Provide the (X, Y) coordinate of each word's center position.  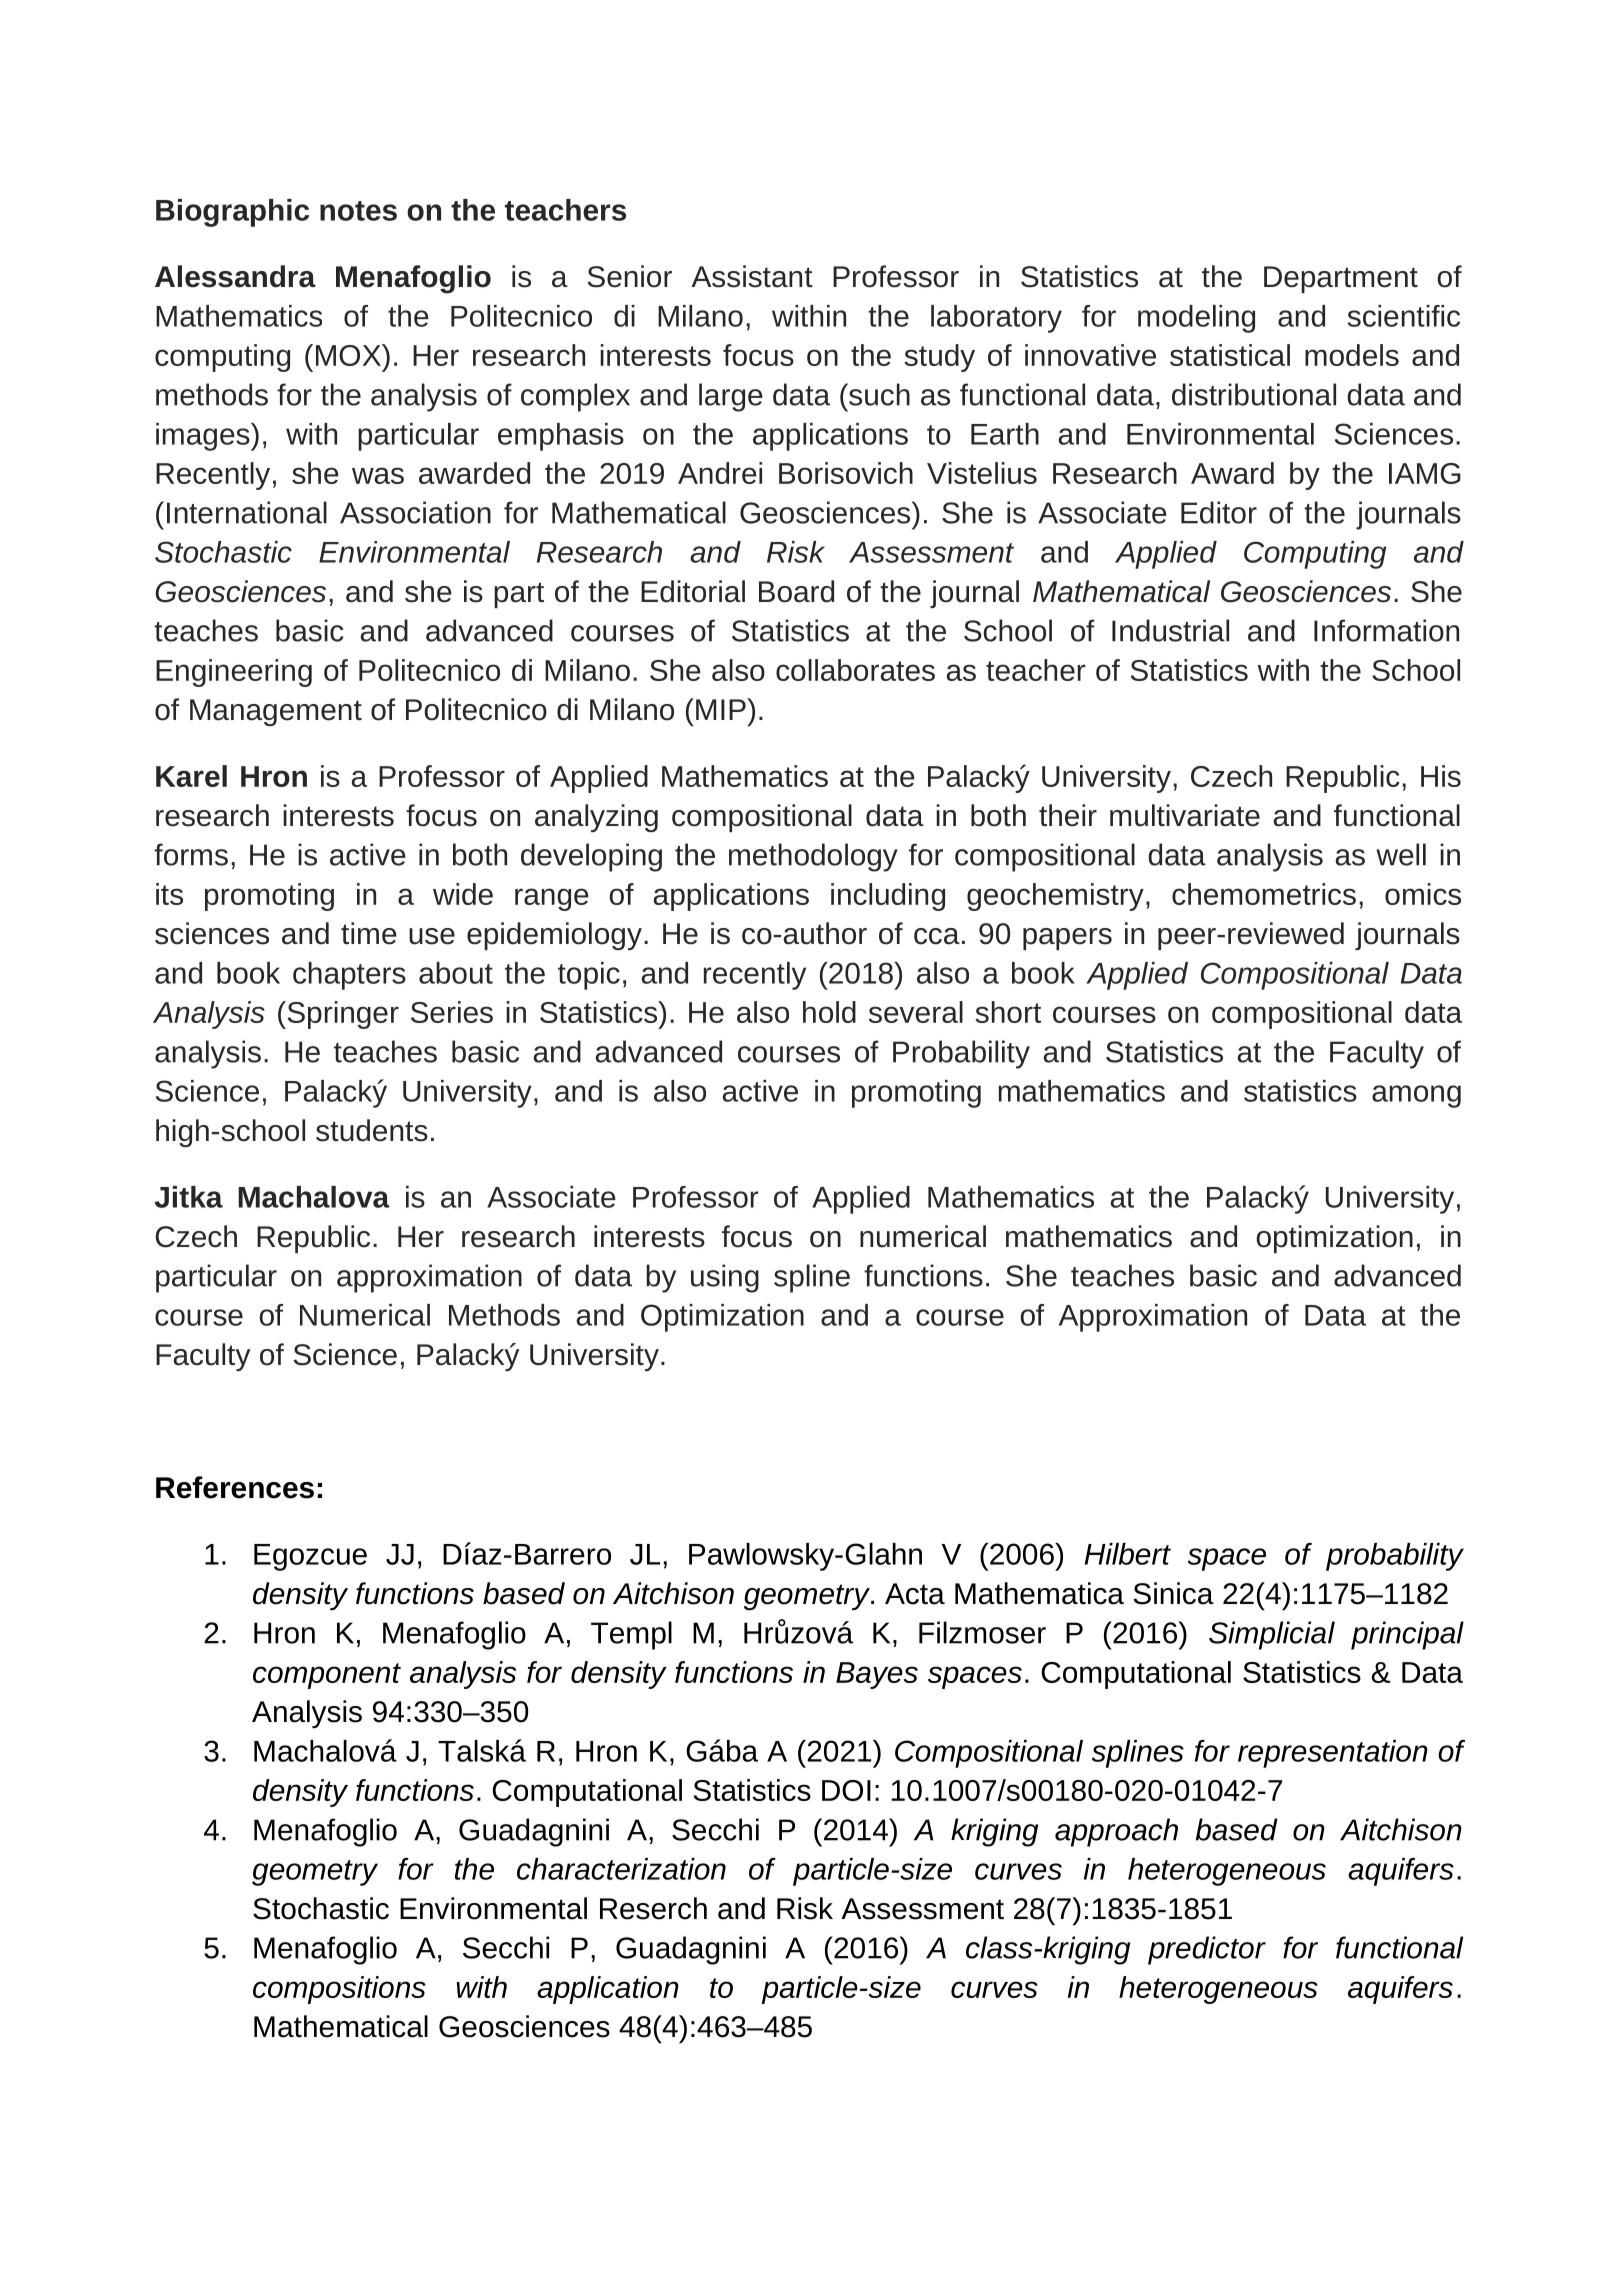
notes (358, 211)
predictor (1207, 1950)
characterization (621, 1869)
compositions (339, 1990)
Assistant (752, 276)
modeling (1196, 319)
